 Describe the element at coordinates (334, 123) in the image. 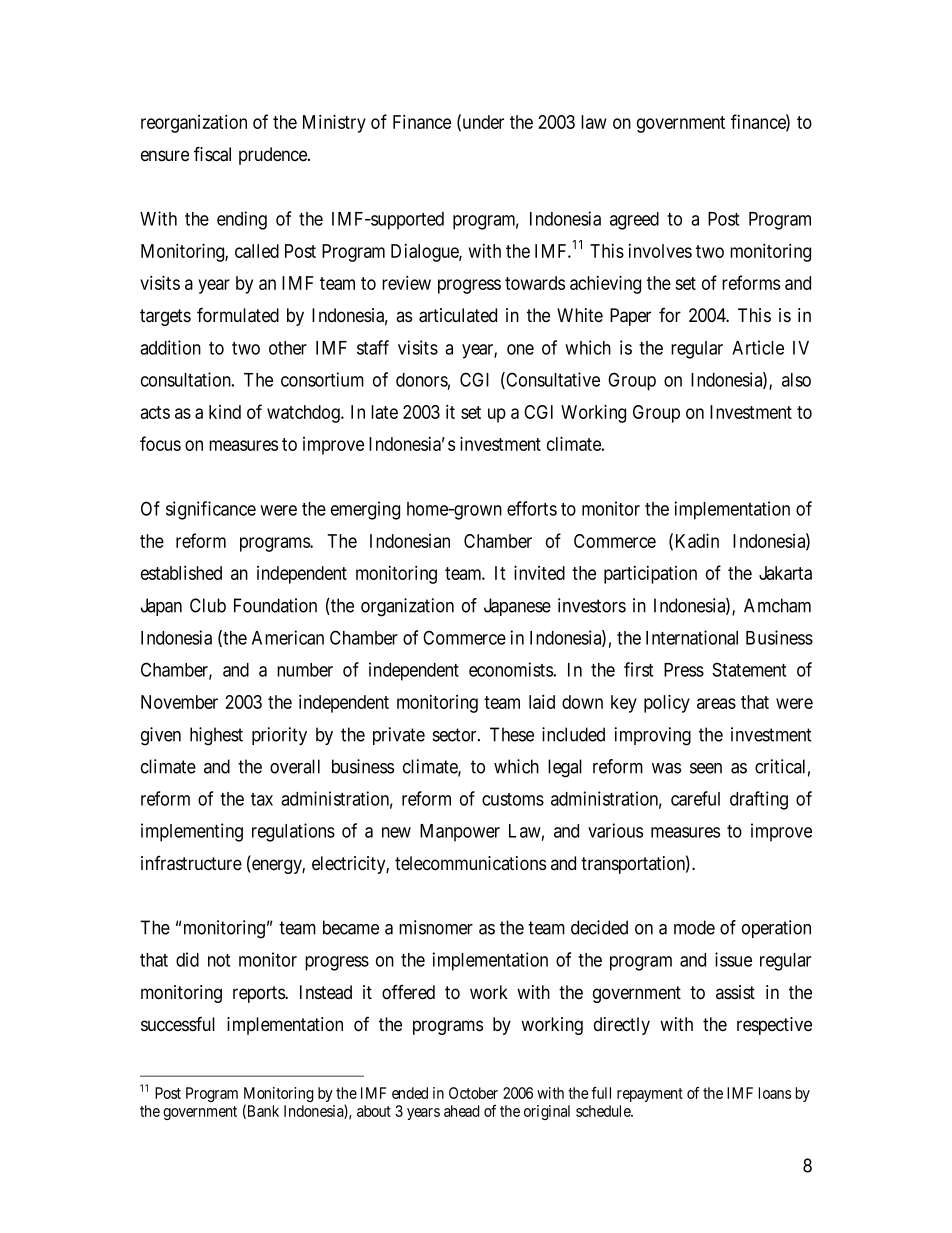

I see `Ministry` at that location.
